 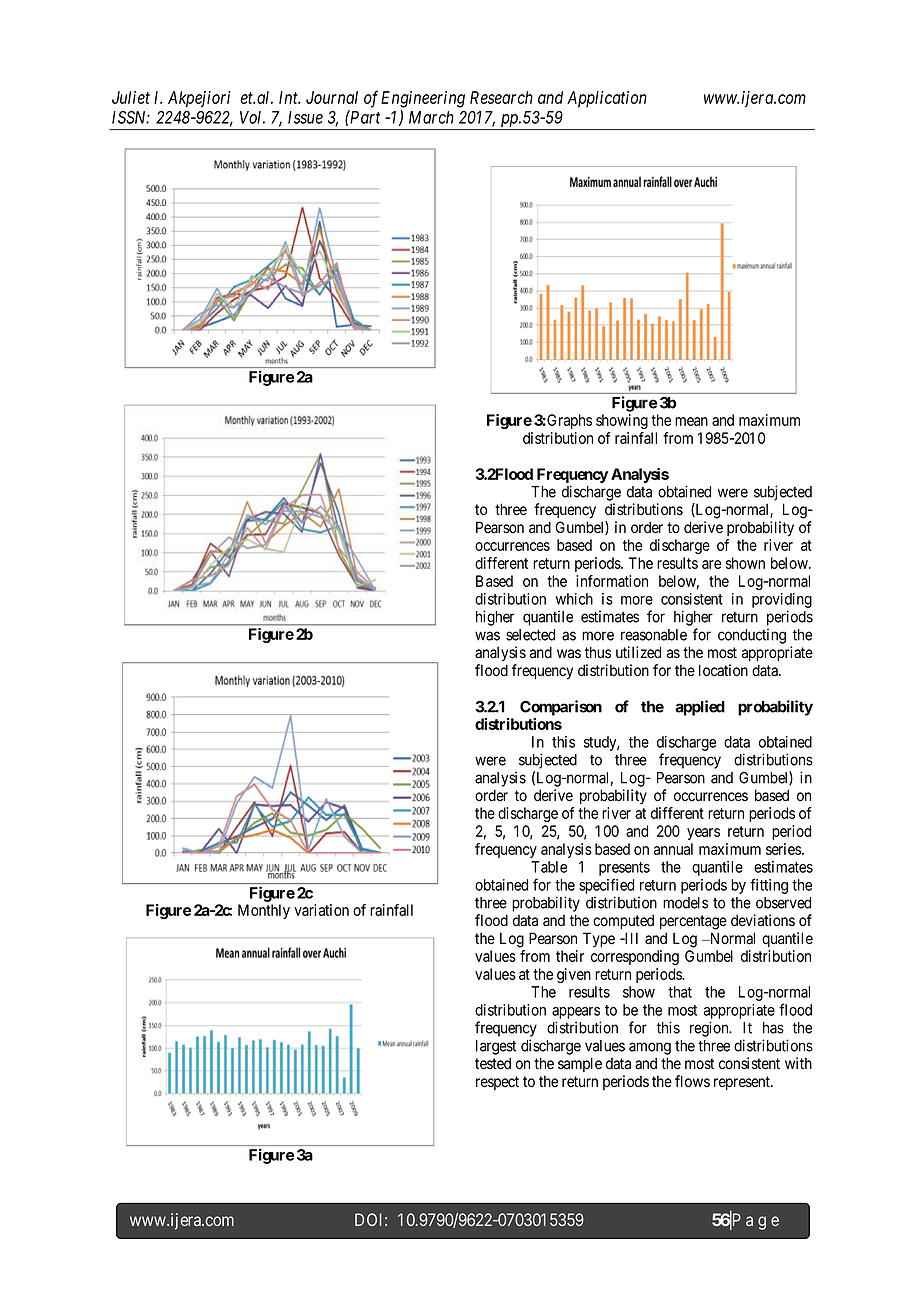 I want to click on Application, so click(x=607, y=99).
